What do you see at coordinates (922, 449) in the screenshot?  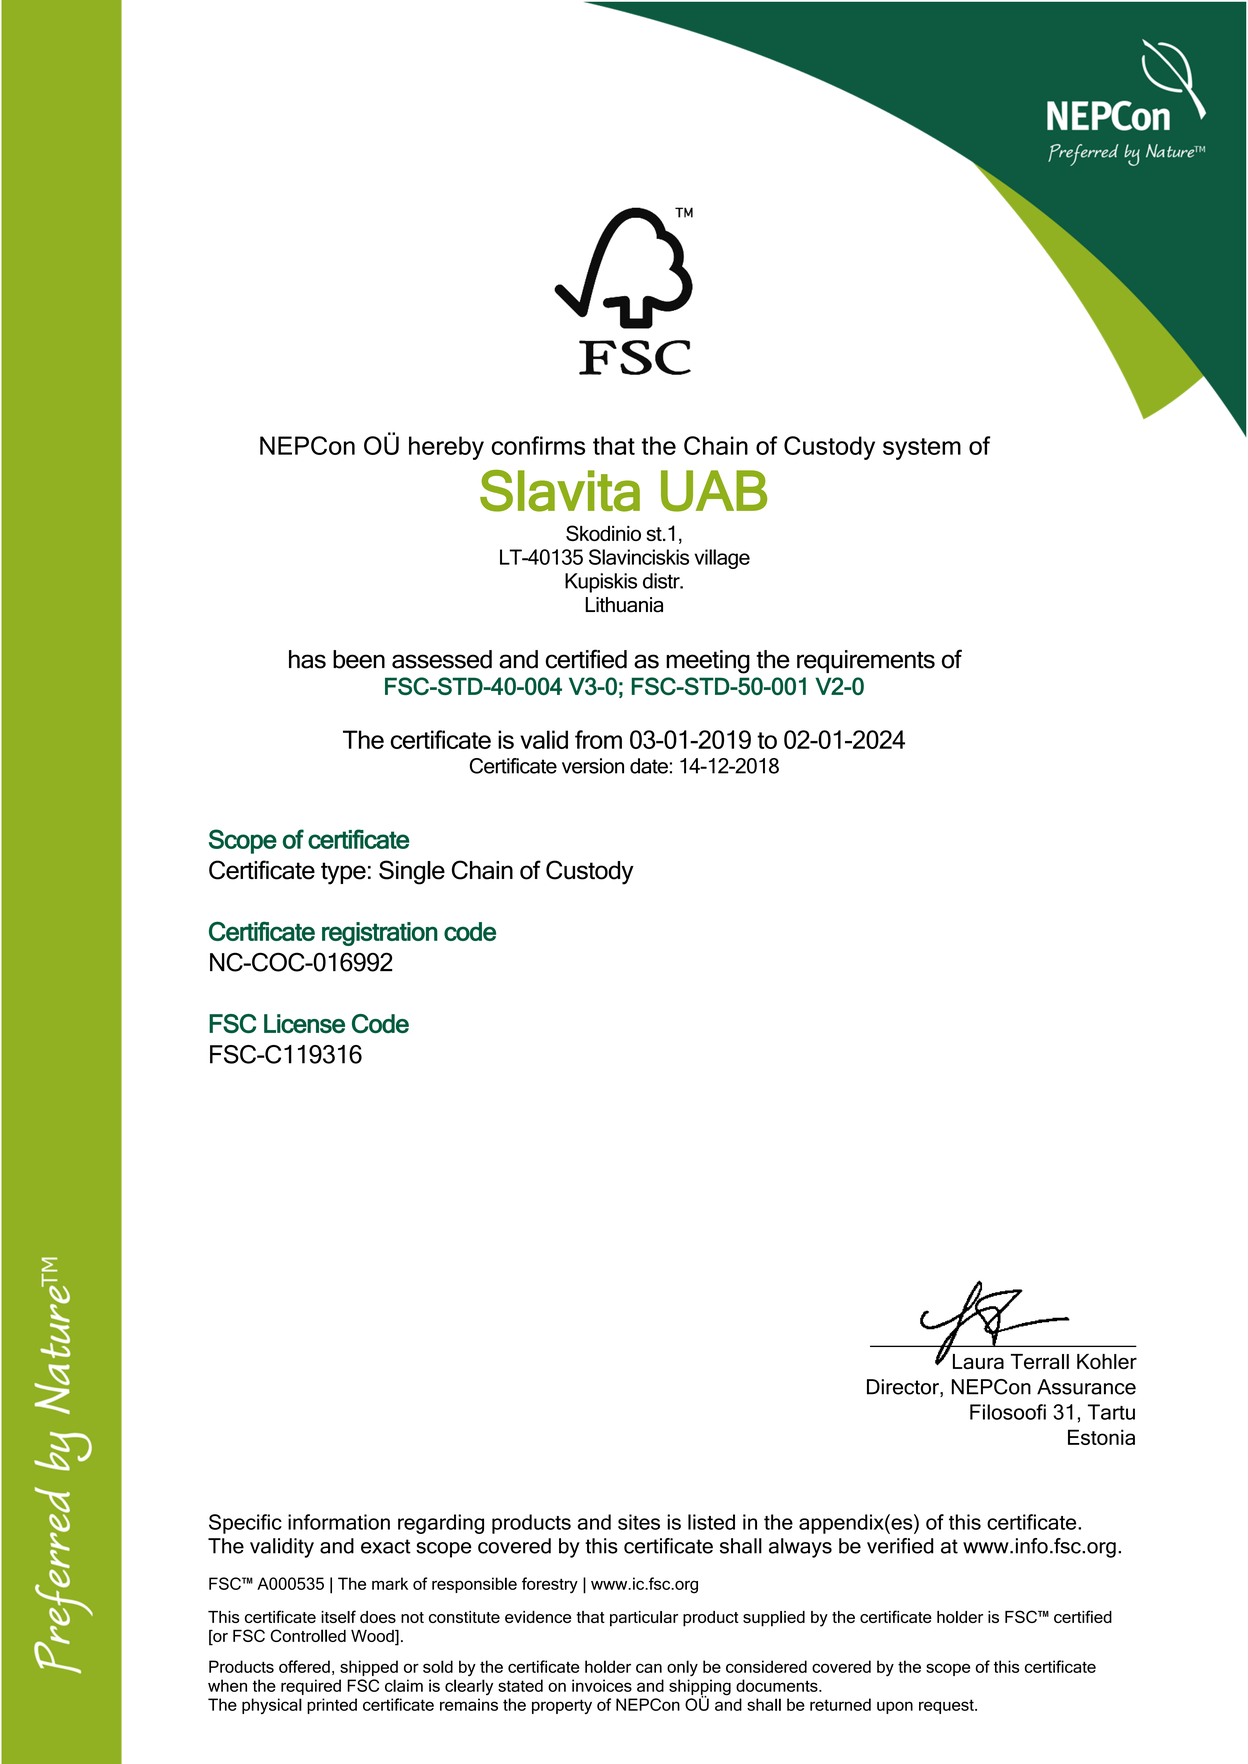 I see `system` at bounding box center [922, 449].
